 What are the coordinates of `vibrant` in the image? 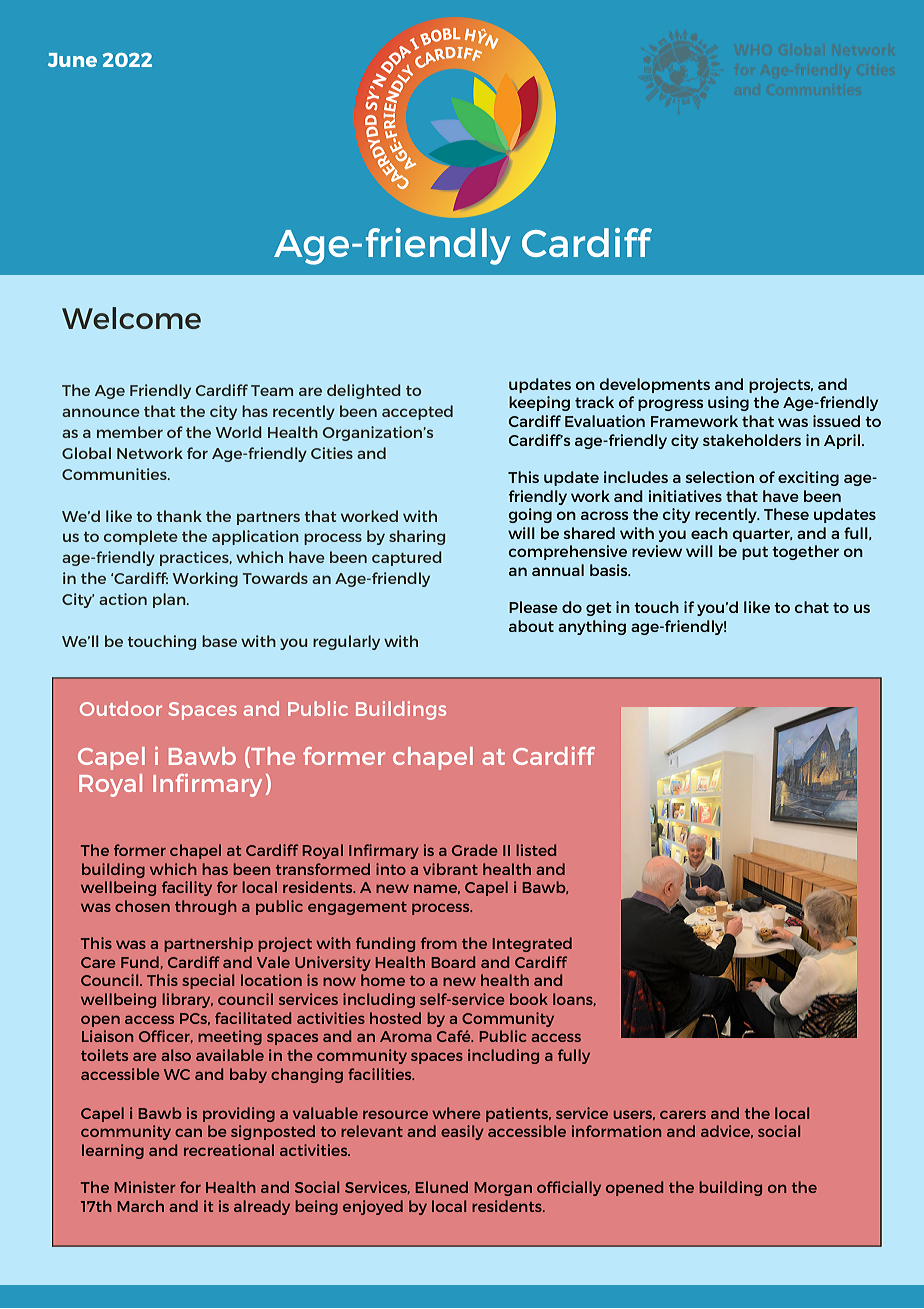 It's located at (450, 869).
